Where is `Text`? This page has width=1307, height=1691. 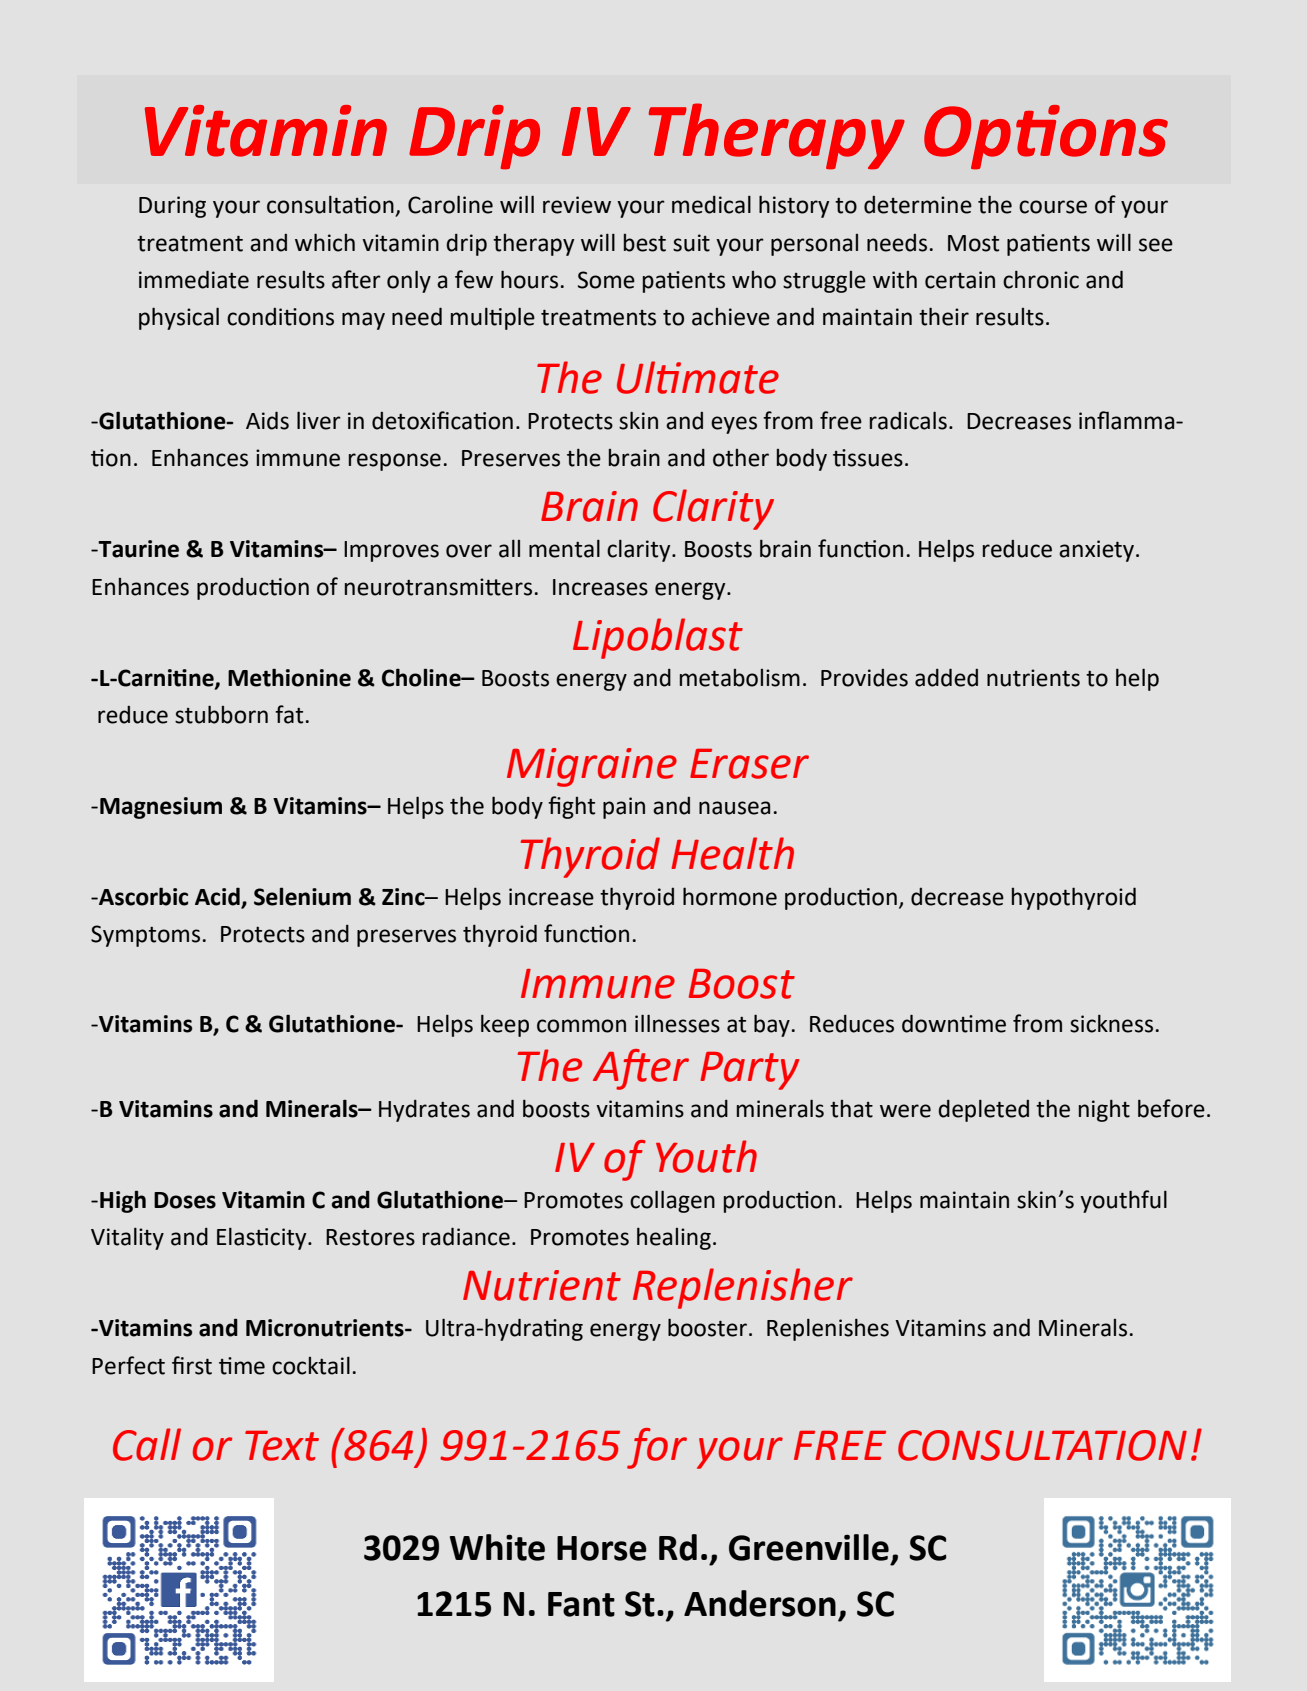 Text is located at coordinates (282, 1446).
